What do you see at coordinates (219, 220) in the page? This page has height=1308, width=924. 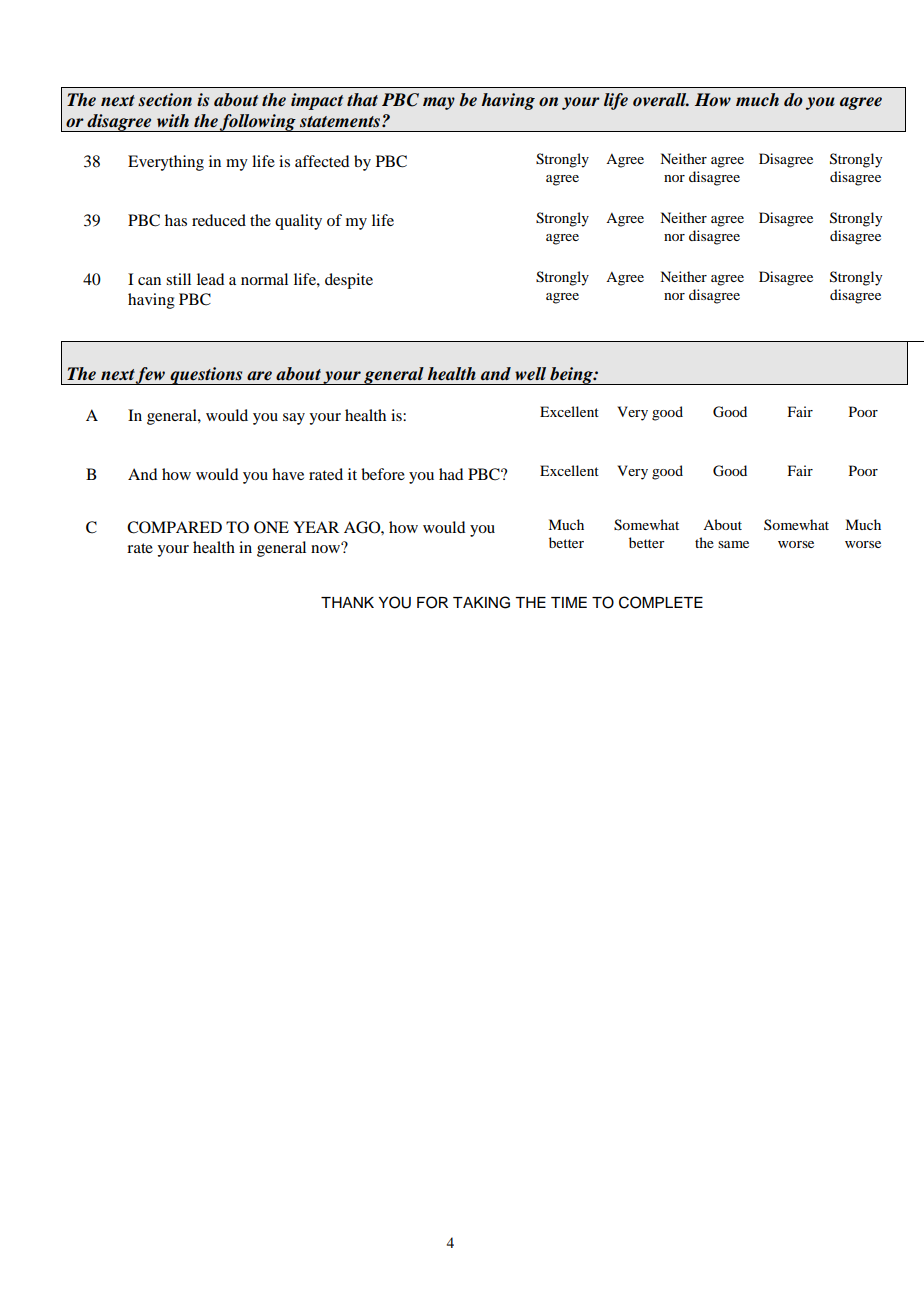 I see `reduced` at bounding box center [219, 220].
